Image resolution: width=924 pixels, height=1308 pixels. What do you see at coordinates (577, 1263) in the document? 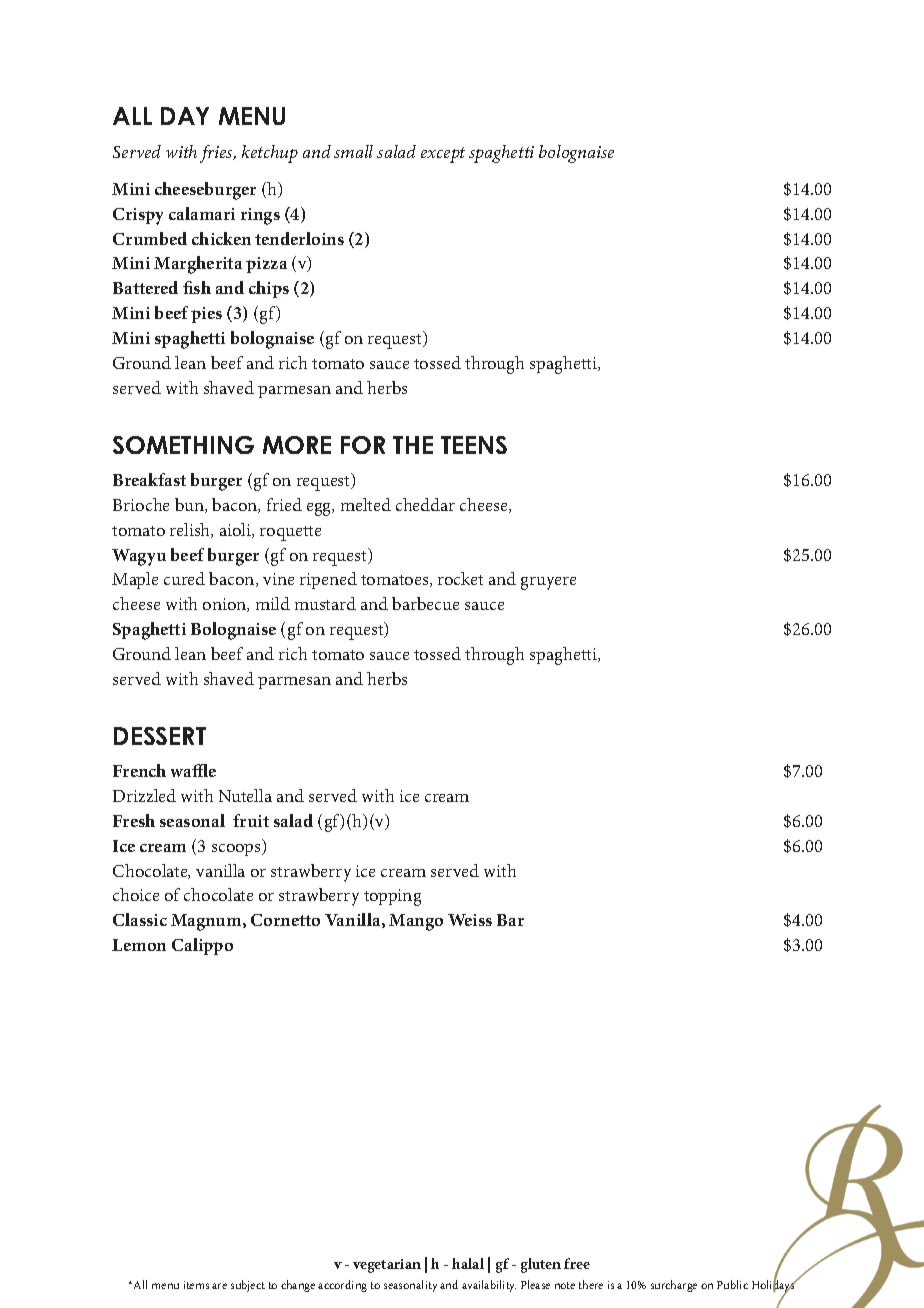
I see `free` at bounding box center [577, 1263].
